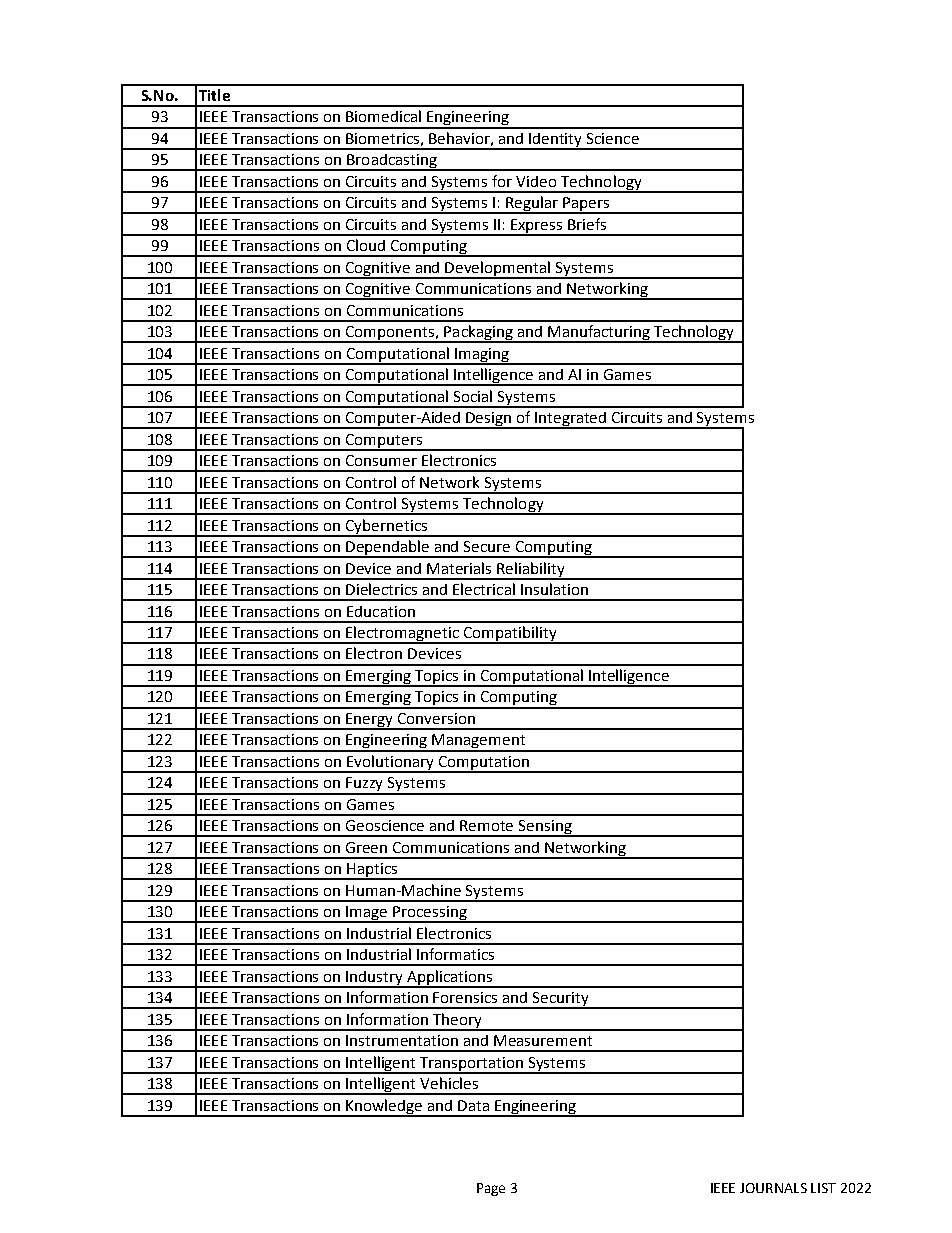 The image size is (952, 1233). I want to click on Broadcasting, so click(392, 162).
